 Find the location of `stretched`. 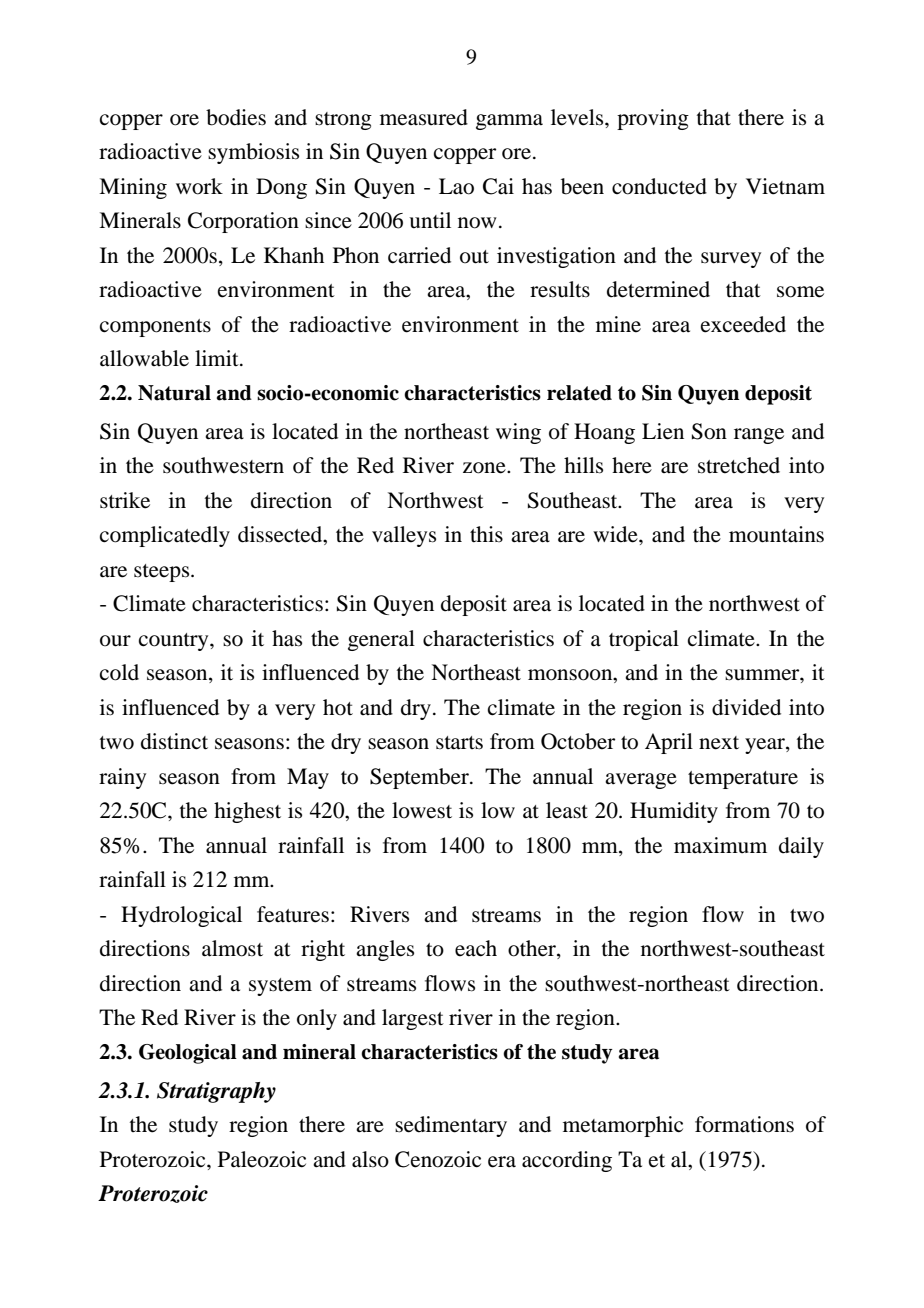

stretched is located at coordinates (739, 465).
